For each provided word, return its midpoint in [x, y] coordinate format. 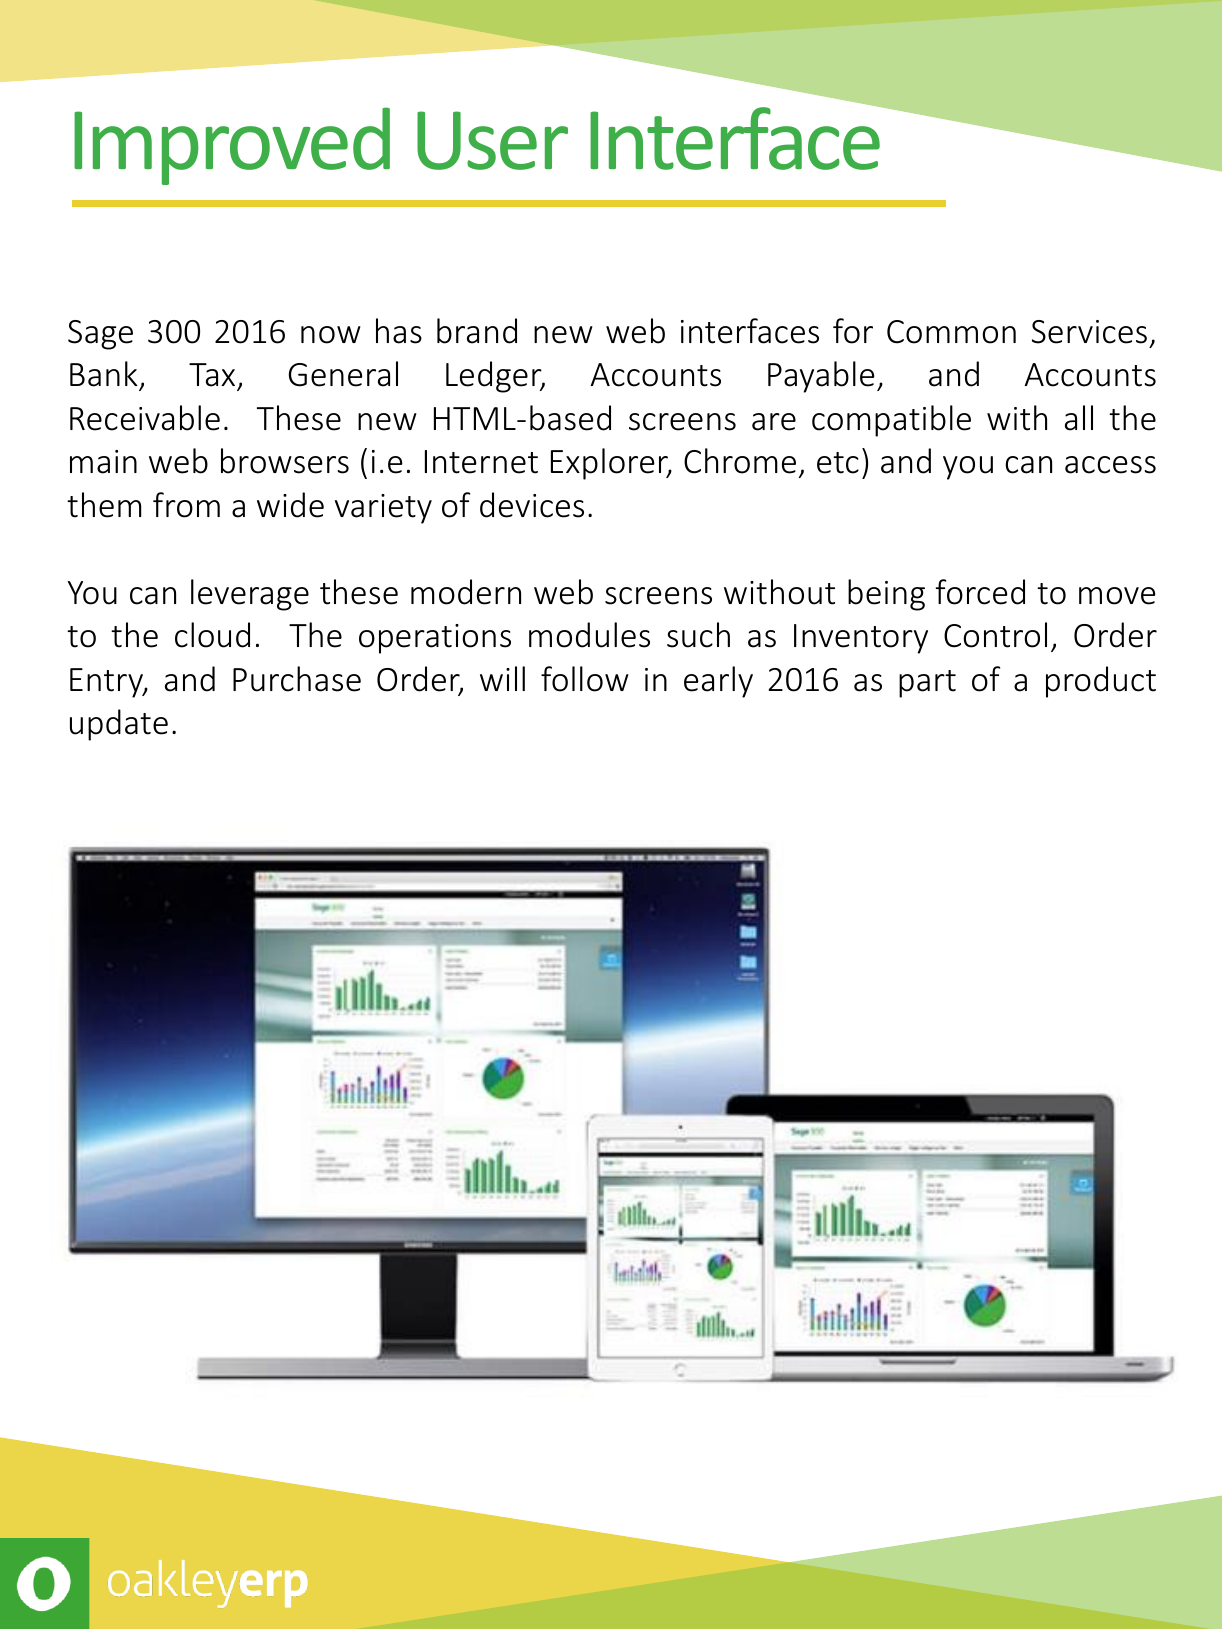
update [119, 725]
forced [980, 592]
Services [1089, 332]
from [186, 505]
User [492, 140]
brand [477, 331]
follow [585, 679]
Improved [232, 146]
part [927, 684]
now [331, 335]
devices [532, 505]
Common [951, 332]
